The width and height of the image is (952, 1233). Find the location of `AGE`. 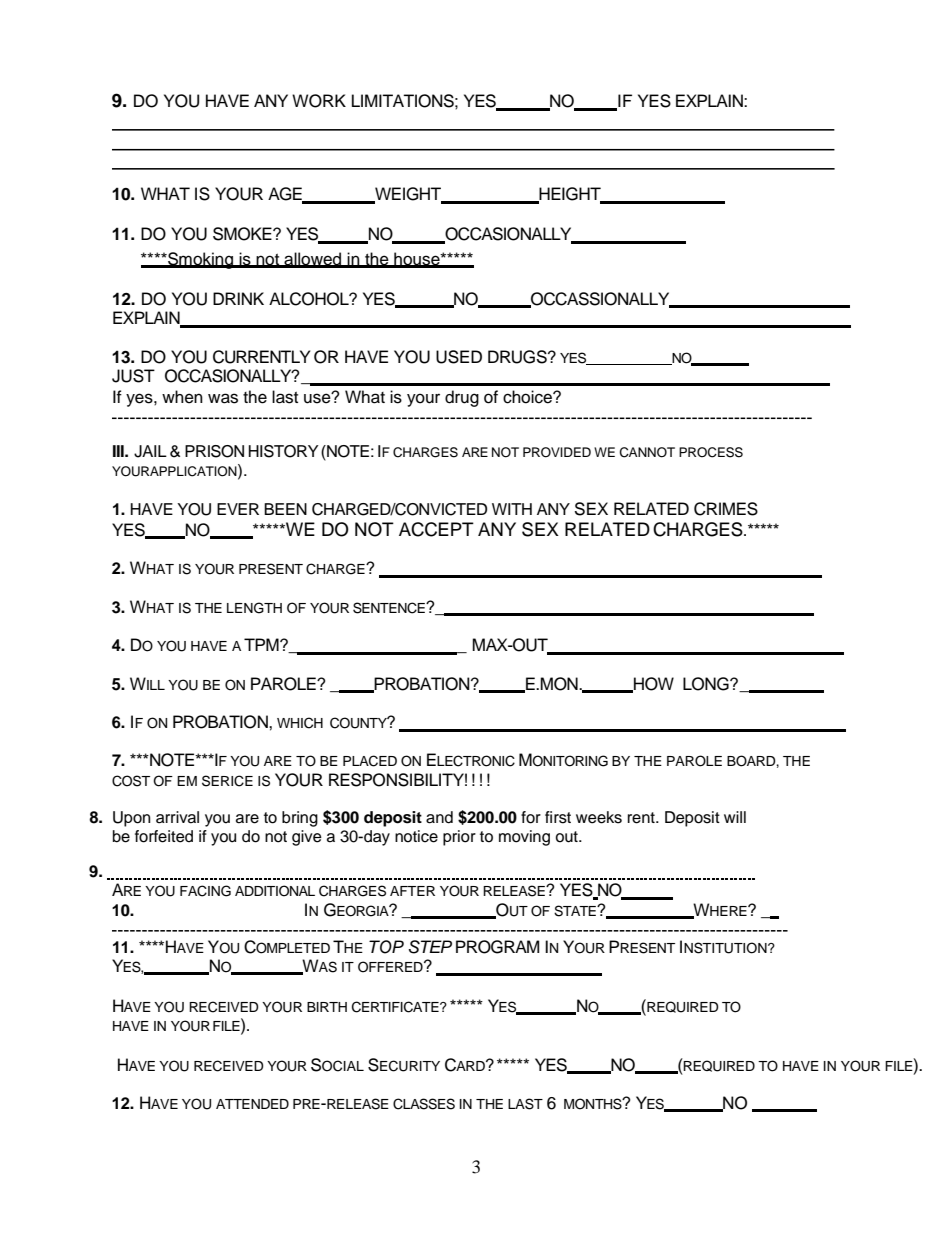

AGE is located at coordinates (286, 195).
